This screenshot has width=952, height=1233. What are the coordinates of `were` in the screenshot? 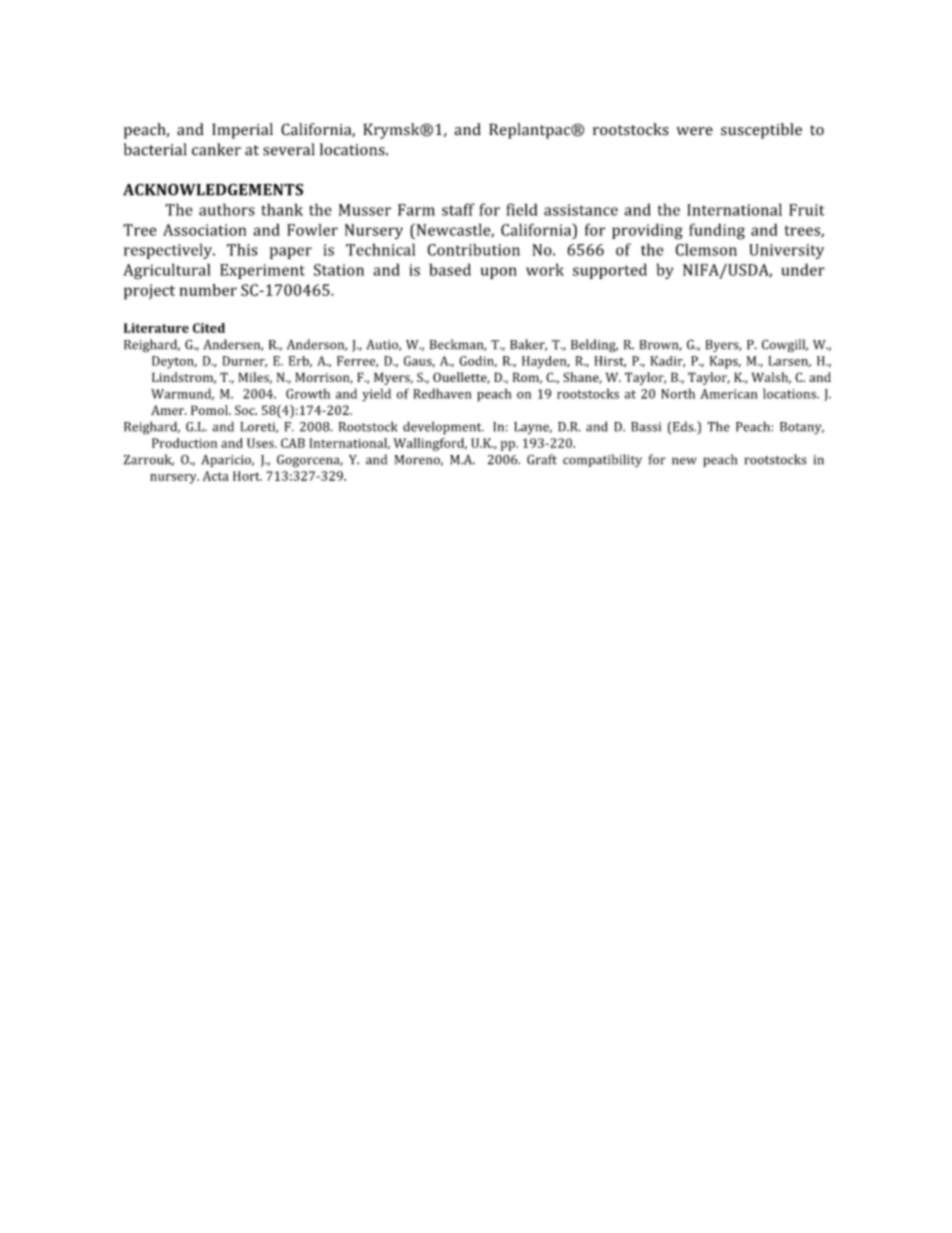 It's located at (694, 131).
